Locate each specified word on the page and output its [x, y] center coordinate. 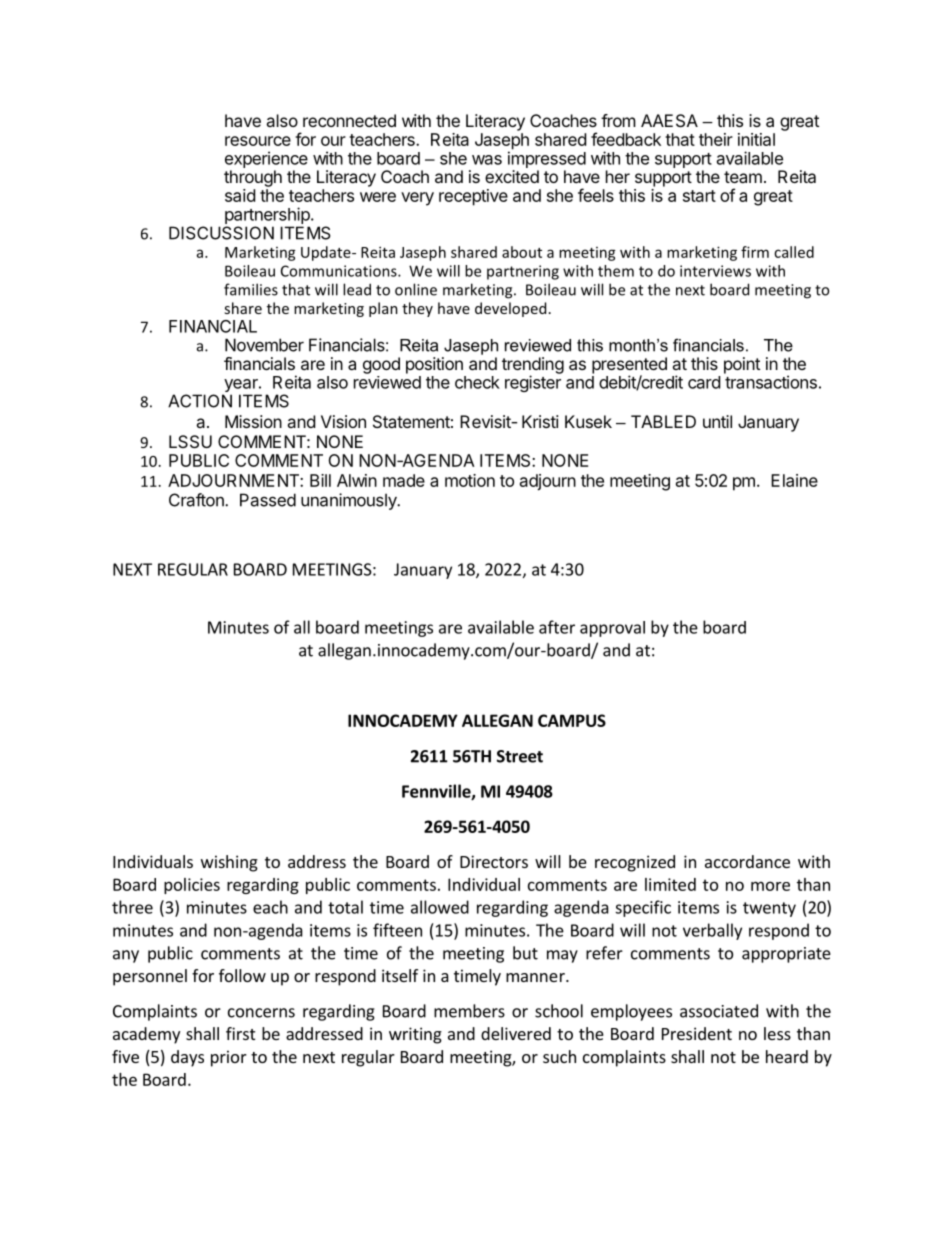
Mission [253, 421]
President [697, 1033]
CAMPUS [572, 720]
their [716, 139]
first [240, 1033]
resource [258, 141]
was [487, 160]
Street [520, 756]
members [469, 1011]
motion [470, 480]
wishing [229, 863]
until [717, 421]
